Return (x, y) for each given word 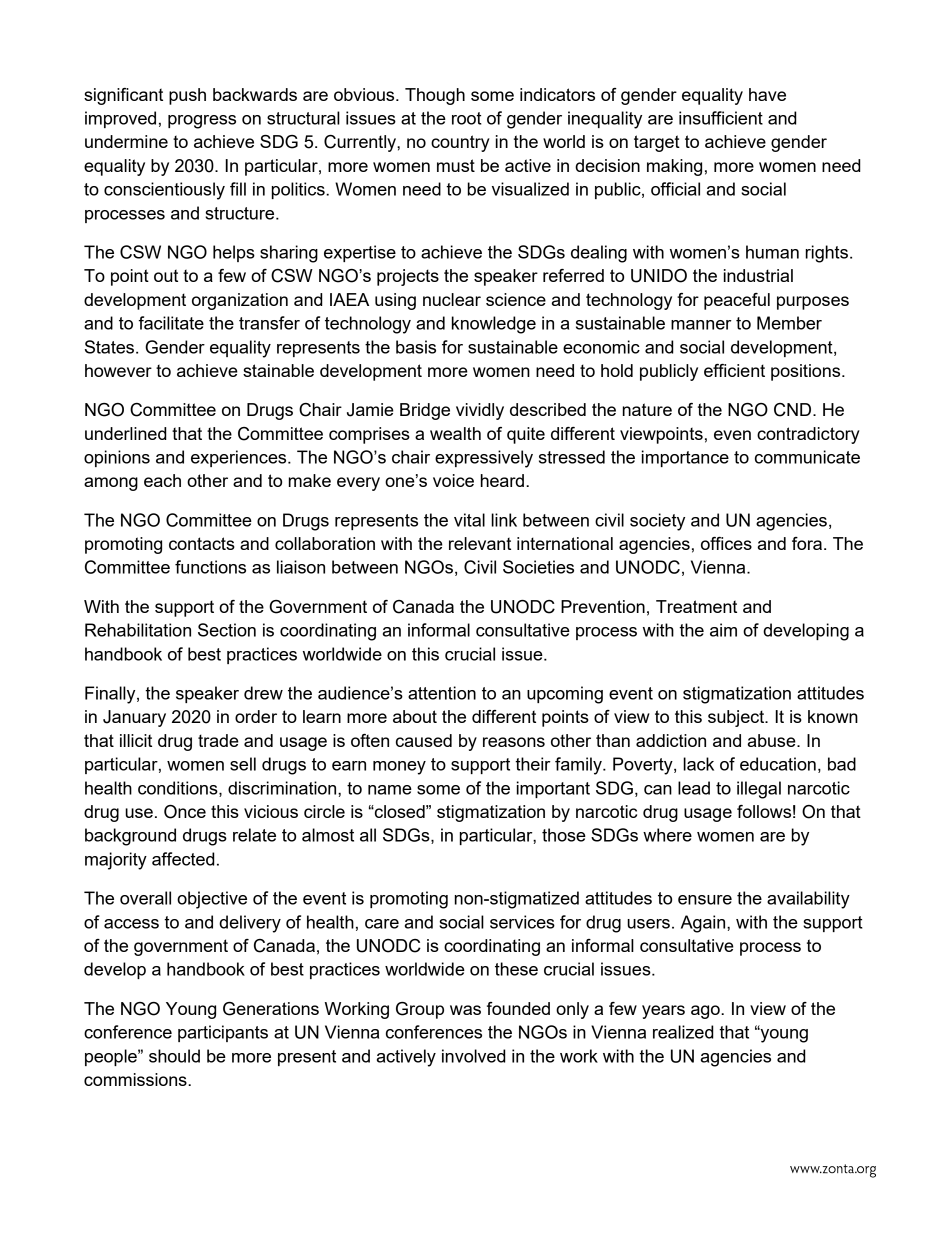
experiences (240, 458)
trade (218, 740)
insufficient (721, 118)
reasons (514, 742)
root (467, 118)
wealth (455, 433)
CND (794, 410)
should (174, 1056)
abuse (773, 740)
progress (202, 122)
